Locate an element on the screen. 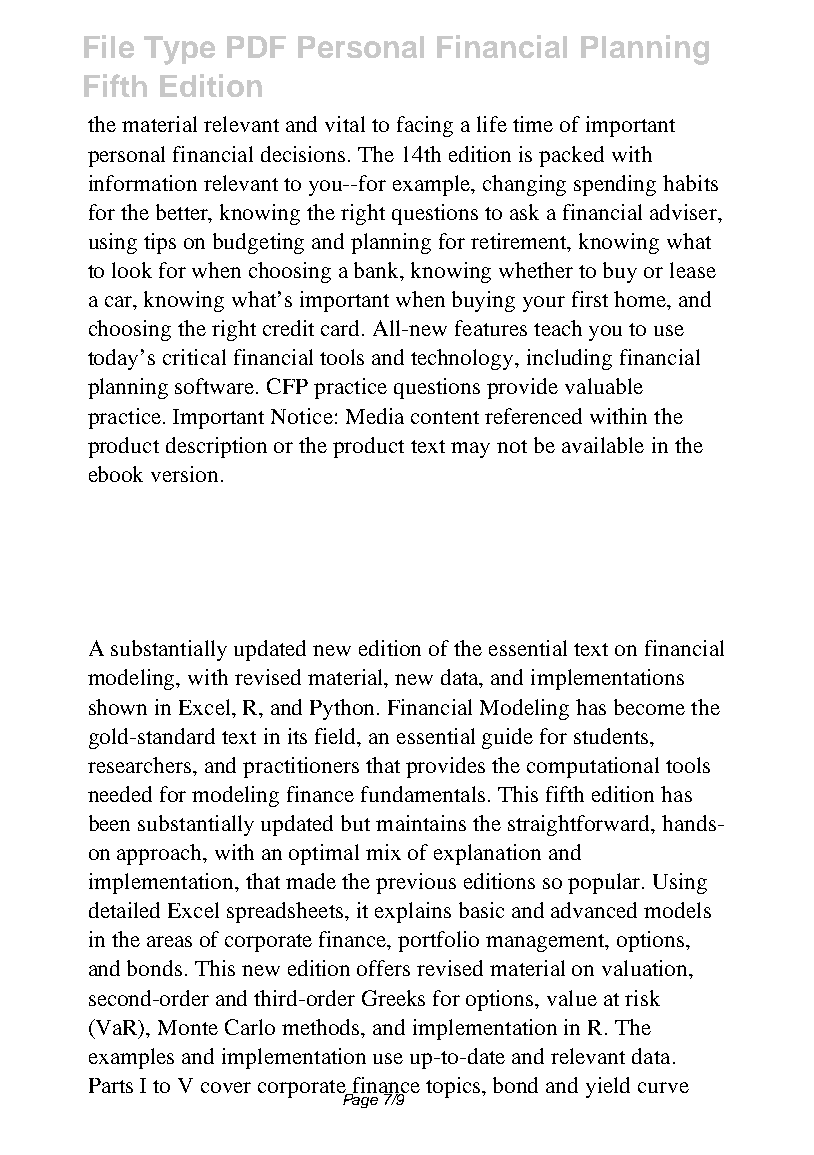 The height and width of the screenshot is (1155, 814). Monte is located at coordinates (188, 1027).
